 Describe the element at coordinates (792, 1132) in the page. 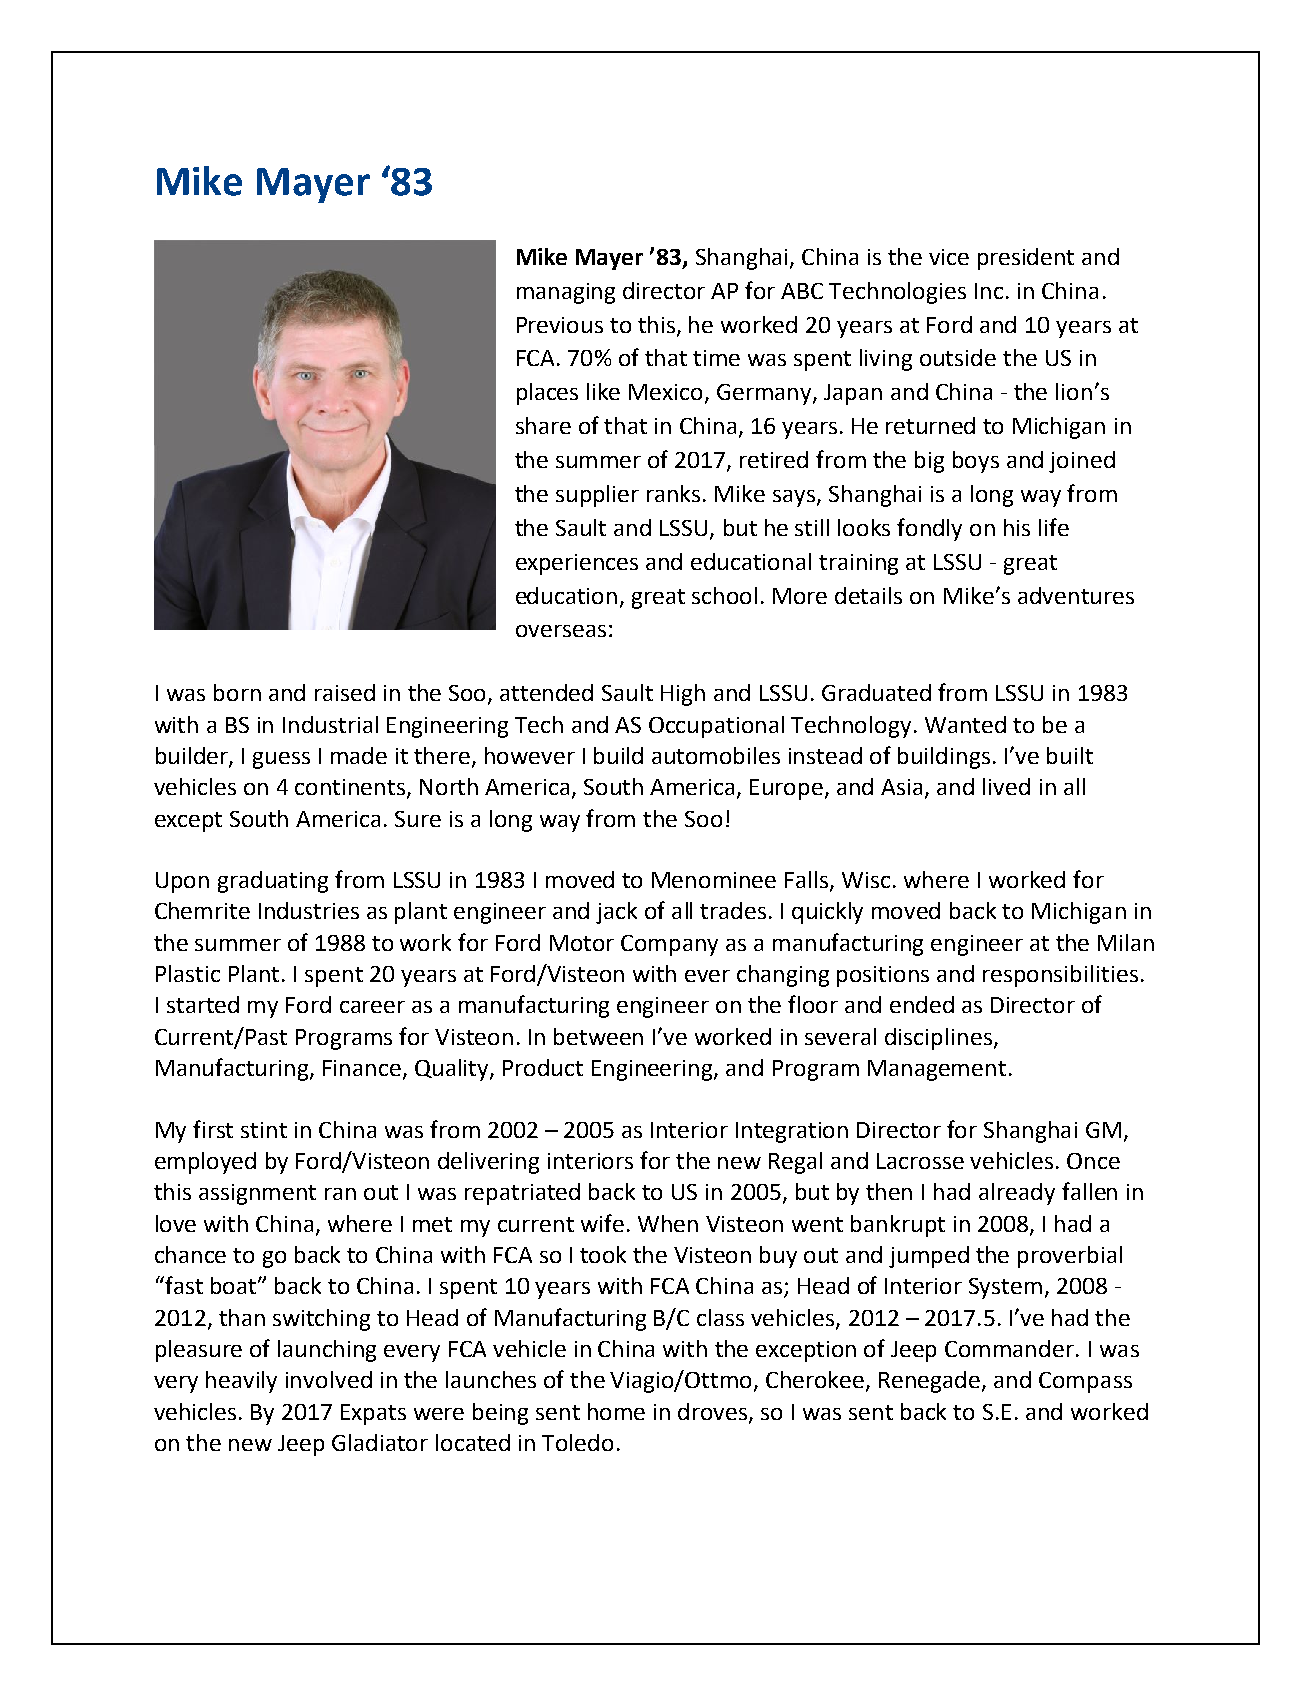

I see `Integration` at that location.
